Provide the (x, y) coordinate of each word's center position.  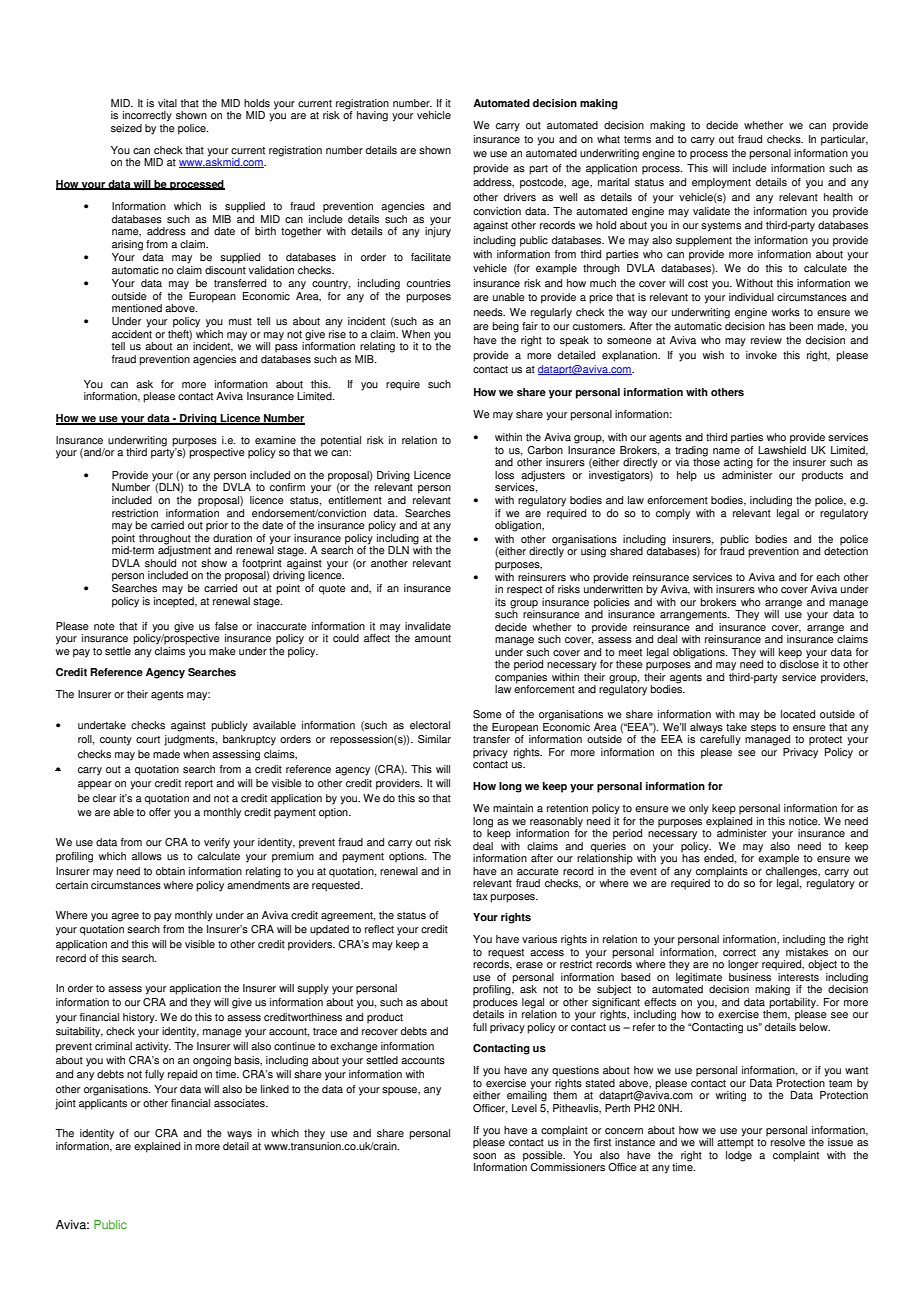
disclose (799, 663)
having (372, 116)
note (104, 627)
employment (721, 183)
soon (484, 1156)
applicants (103, 1104)
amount (433, 639)
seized (126, 128)
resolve (788, 1142)
